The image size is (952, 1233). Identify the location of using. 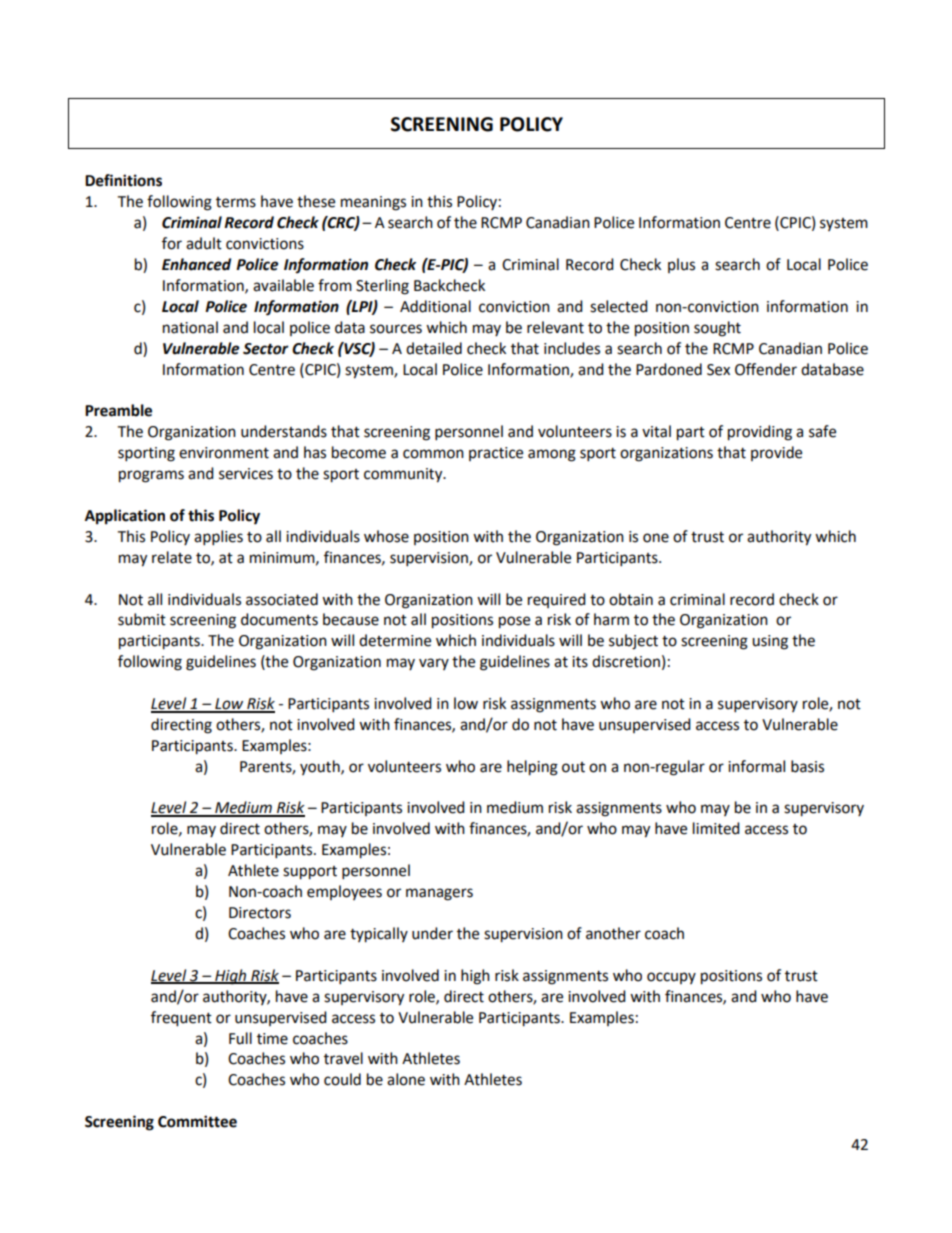
(770, 642).
